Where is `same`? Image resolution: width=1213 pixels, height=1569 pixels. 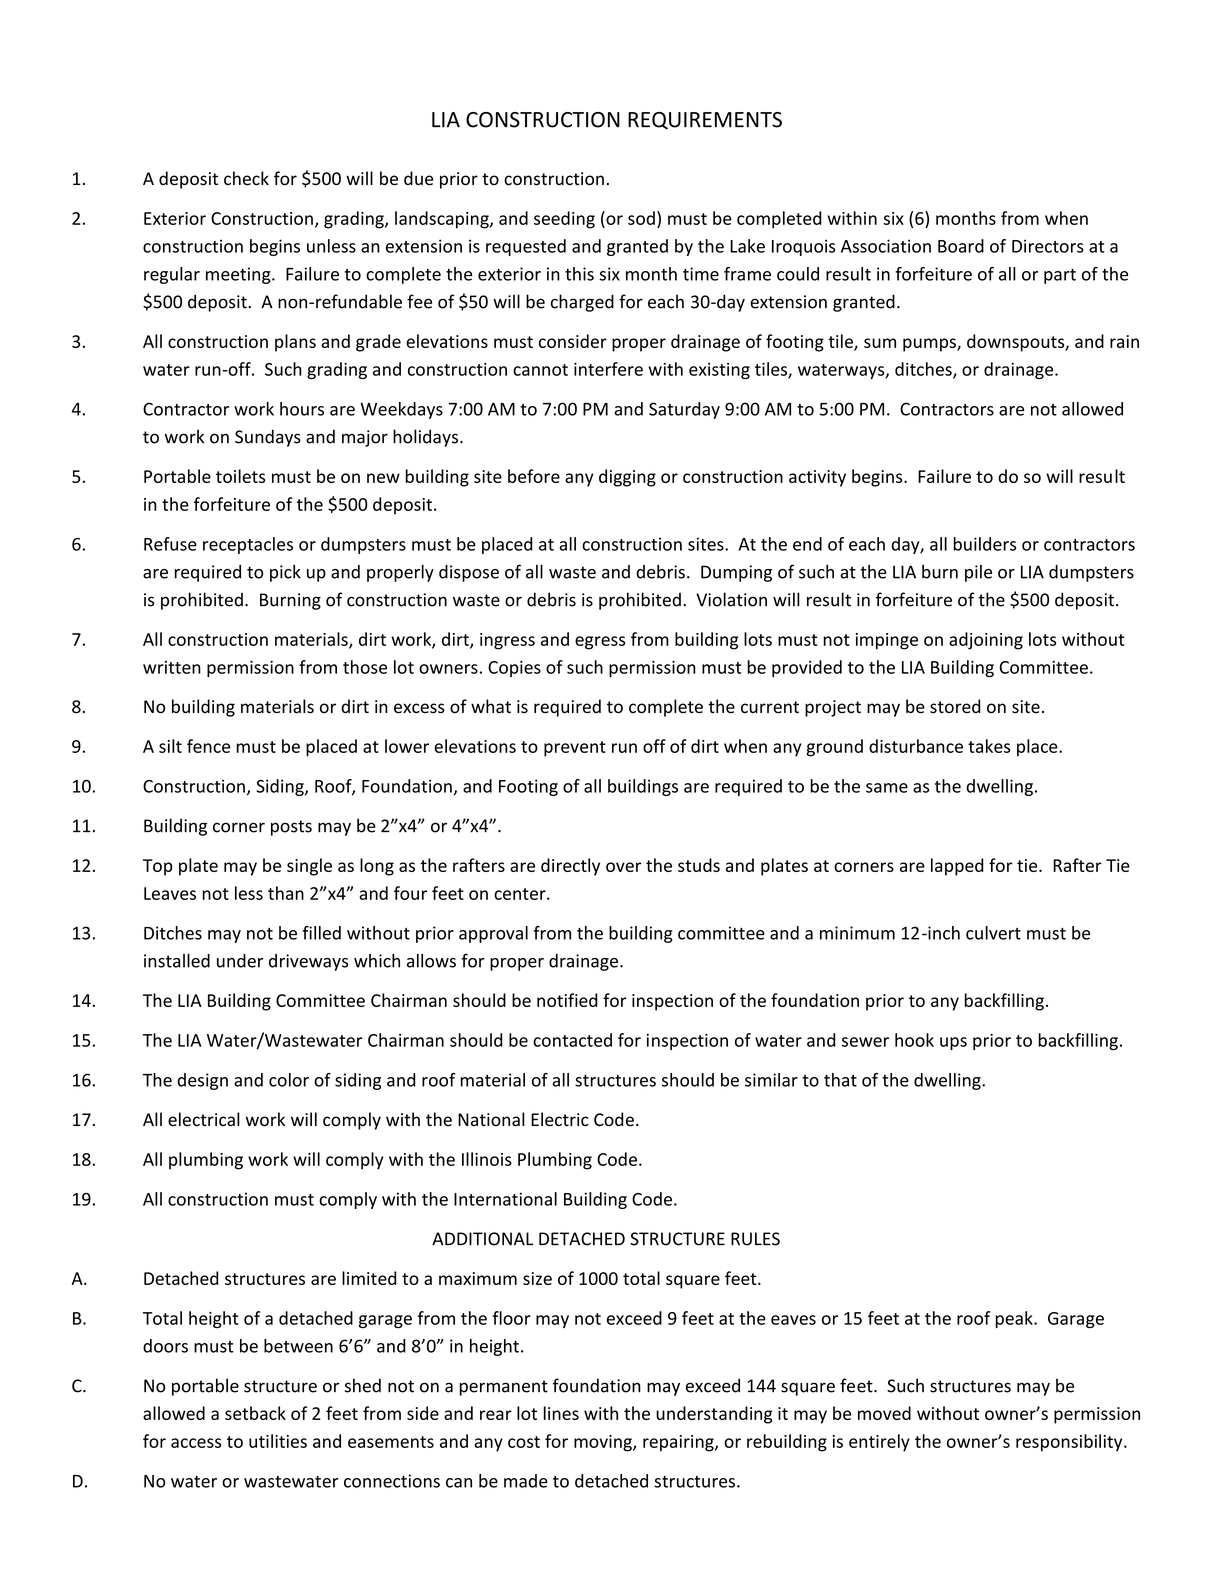 same is located at coordinates (887, 788).
